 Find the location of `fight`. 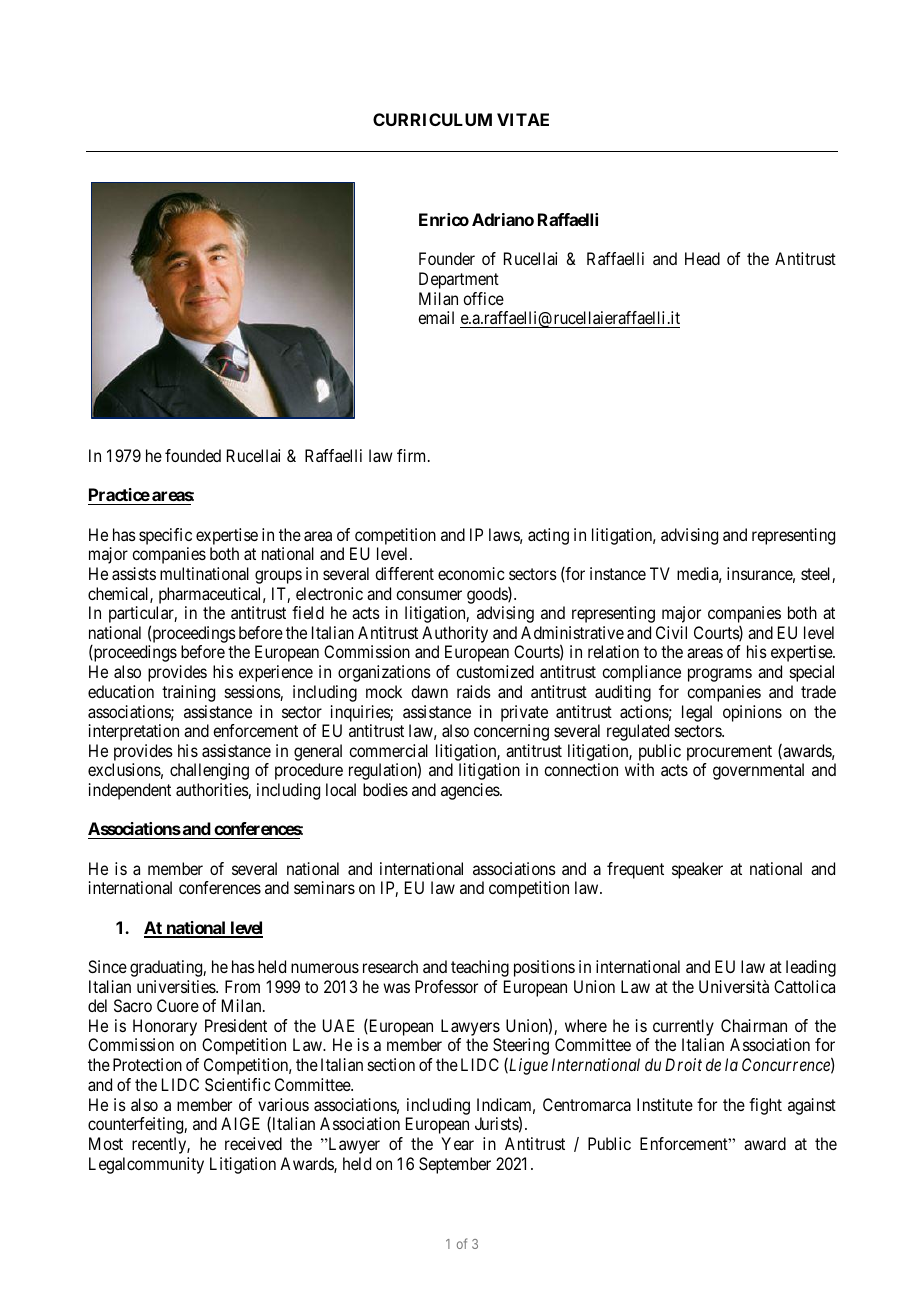

fight is located at coordinates (765, 1106).
